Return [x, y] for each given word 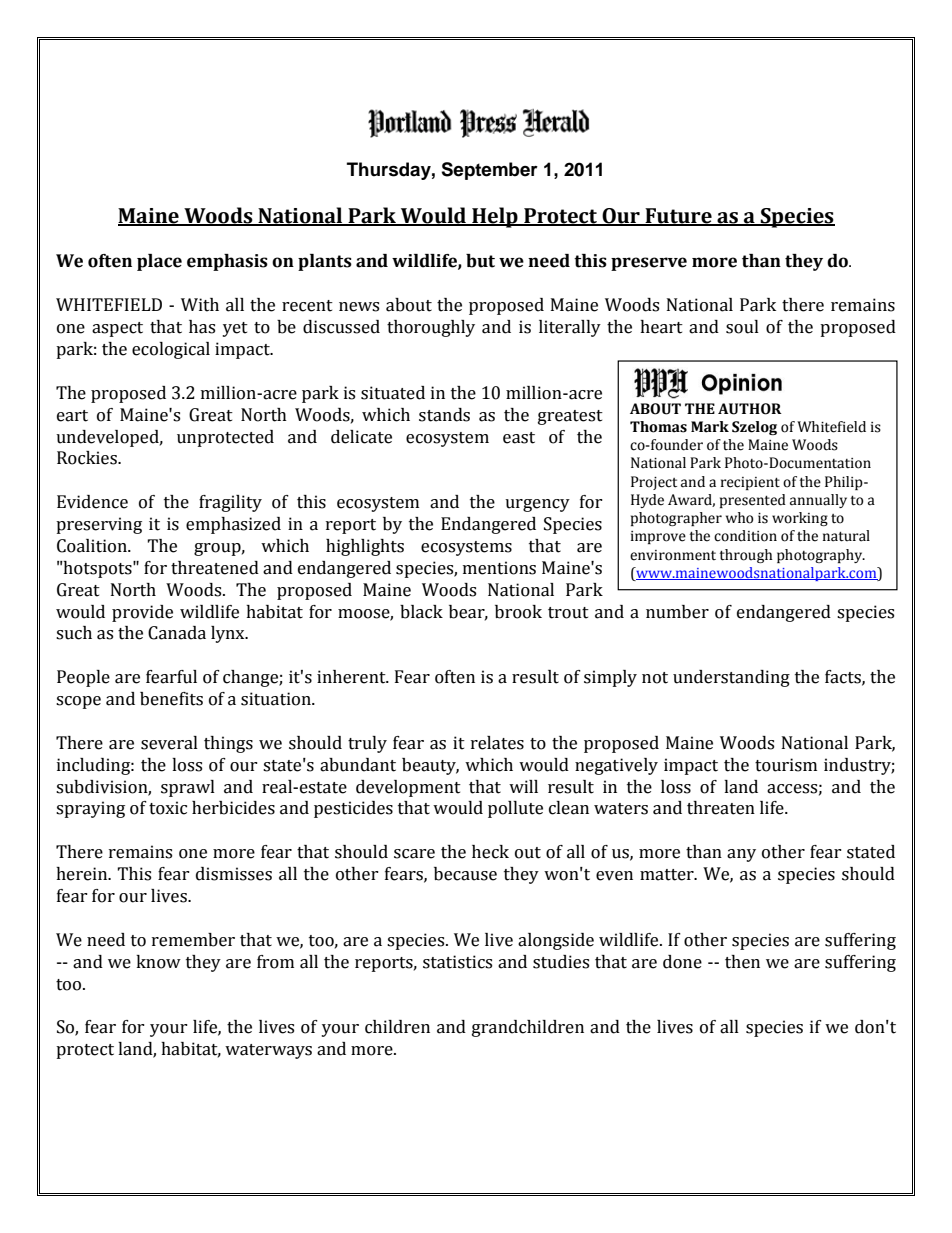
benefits [171, 699]
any [741, 855]
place [159, 262]
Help [495, 217]
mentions [499, 568]
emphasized [233, 525]
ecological [171, 350]
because [465, 874]
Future [678, 217]
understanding [731, 678]
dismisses [234, 874]
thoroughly [431, 328]
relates [497, 743]
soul [742, 327]
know [158, 962]
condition [745, 536]
